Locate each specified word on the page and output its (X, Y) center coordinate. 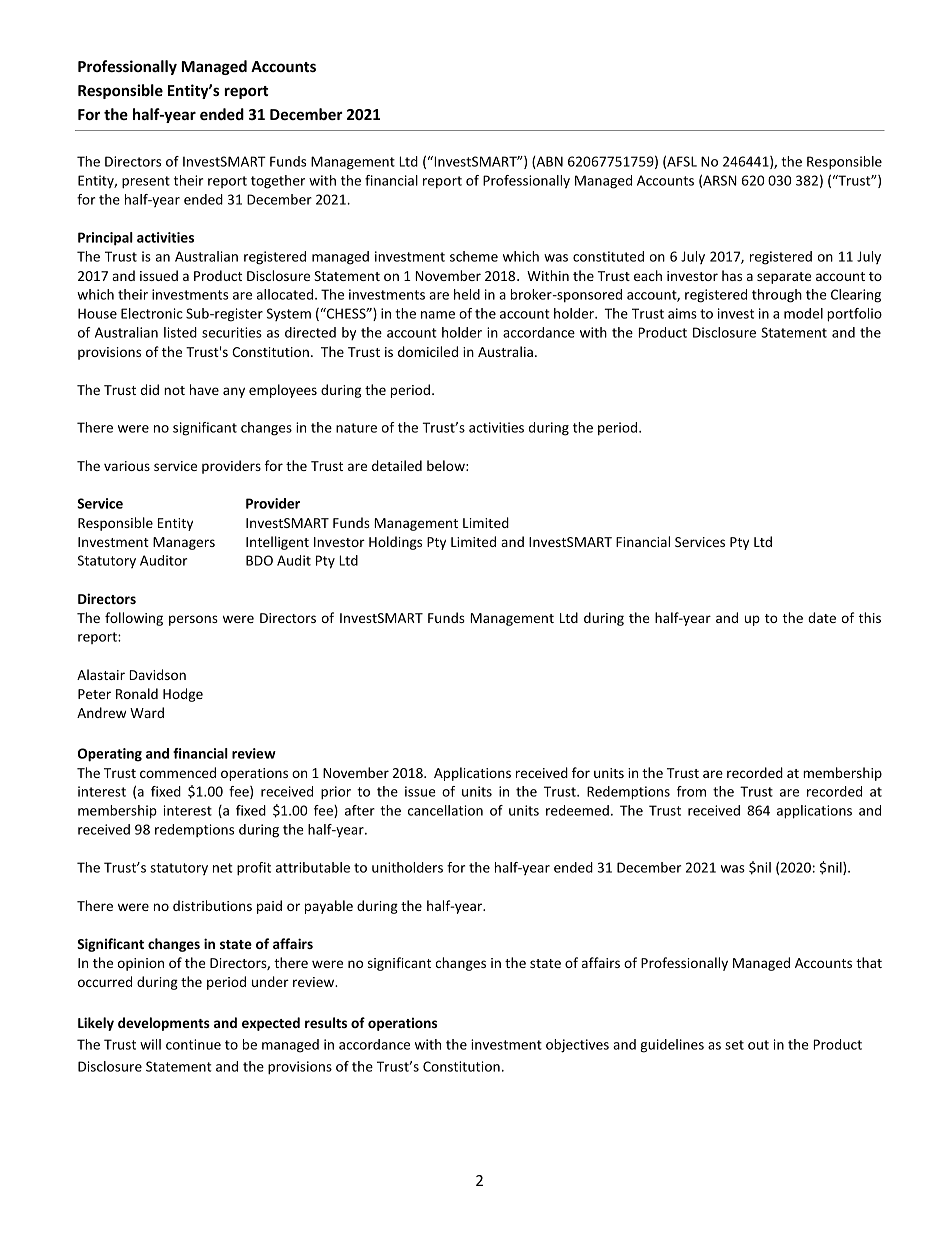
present (146, 182)
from (691, 791)
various (127, 466)
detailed (397, 465)
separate (784, 278)
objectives (577, 1046)
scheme (474, 256)
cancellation (445, 810)
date (822, 617)
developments (164, 1024)
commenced (178, 772)
